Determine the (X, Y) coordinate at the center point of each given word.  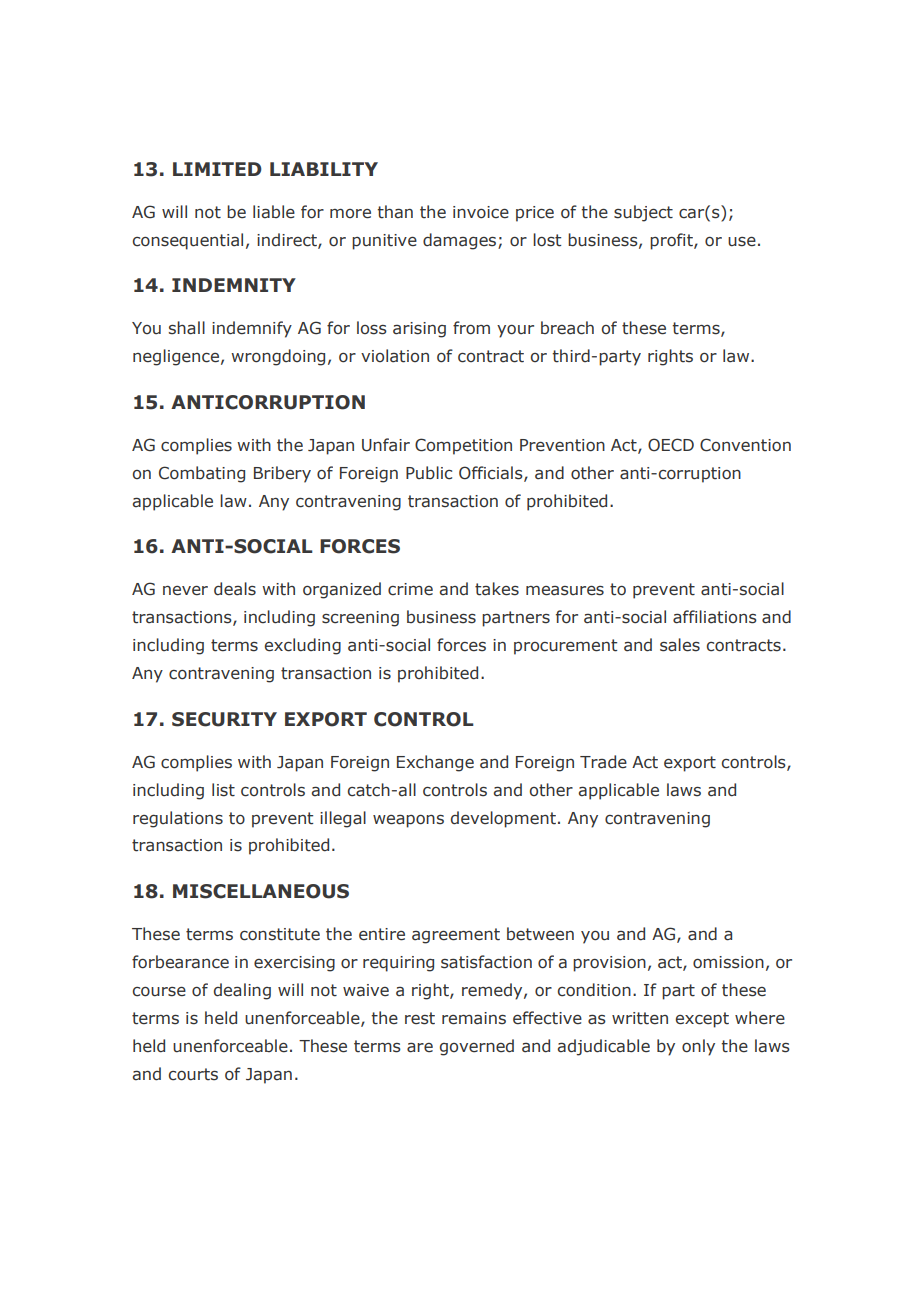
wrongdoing (278, 357)
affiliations (715, 617)
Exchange (435, 763)
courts (193, 1074)
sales (680, 645)
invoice (481, 212)
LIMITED (217, 169)
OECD (671, 445)
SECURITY (224, 719)
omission (728, 962)
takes (497, 589)
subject (643, 213)
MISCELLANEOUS (261, 891)
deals (235, 589)
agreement (456, 936)
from (471, 328)
